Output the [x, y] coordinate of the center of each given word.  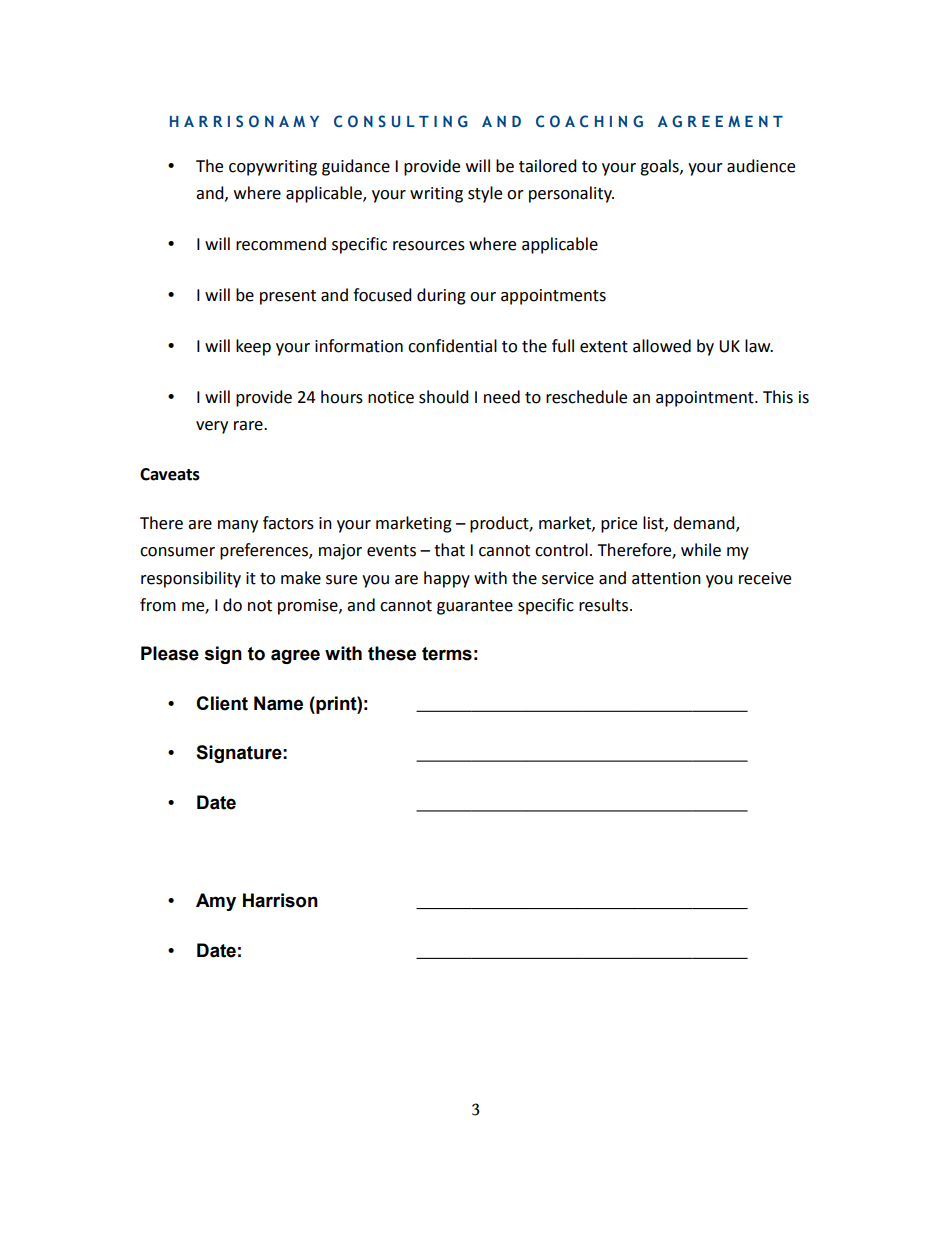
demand [705, 524]
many [238, 526]
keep [253, 347]
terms [447, 654]
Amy [216, 902]
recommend [281, 244]
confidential [452, 346]
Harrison [280, 900]
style [485, 194]
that [449, 550]
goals [660, 167]
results [603, 605]
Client [222, 703]
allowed [662, 346]
